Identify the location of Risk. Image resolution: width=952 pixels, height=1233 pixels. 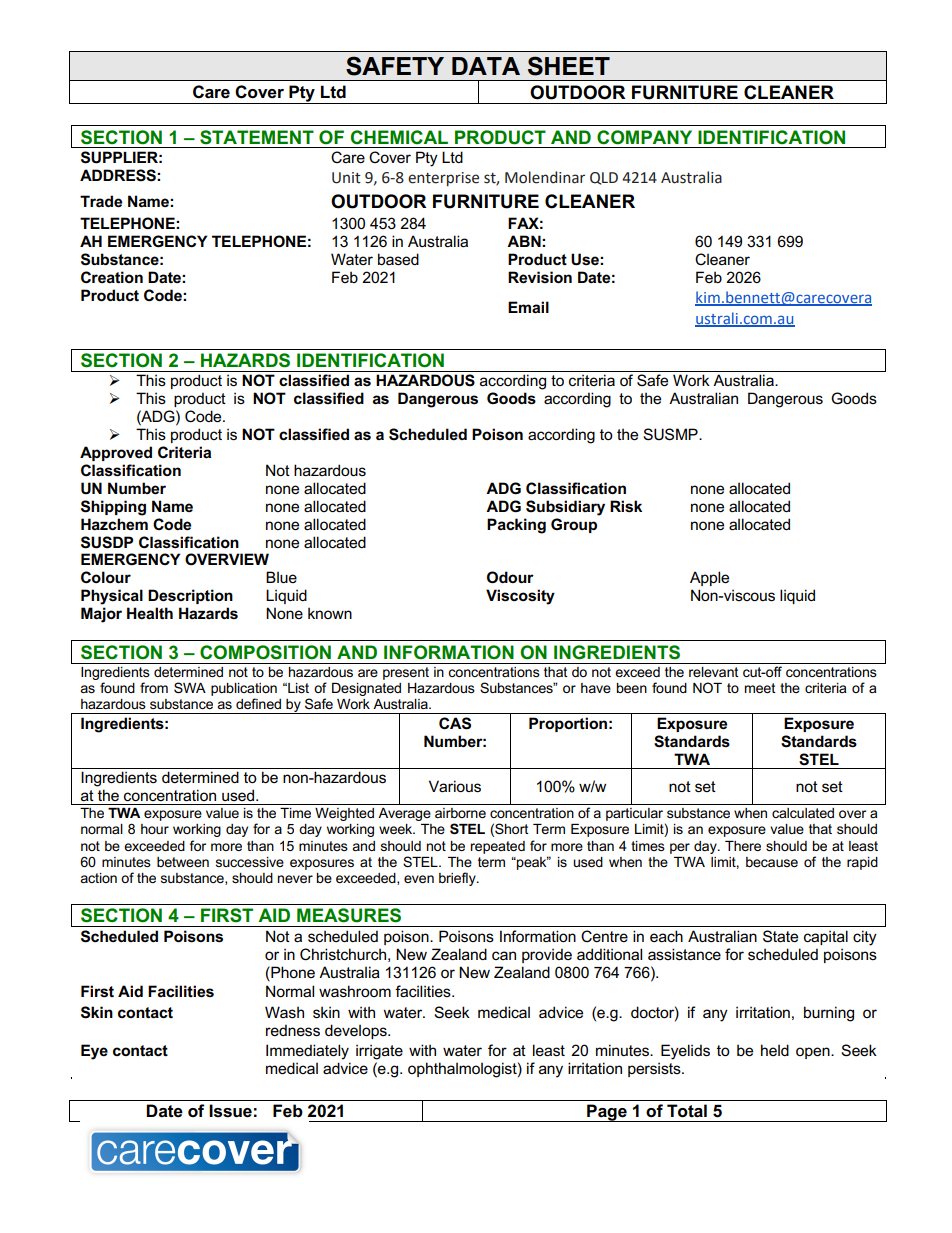
(626, 506).
